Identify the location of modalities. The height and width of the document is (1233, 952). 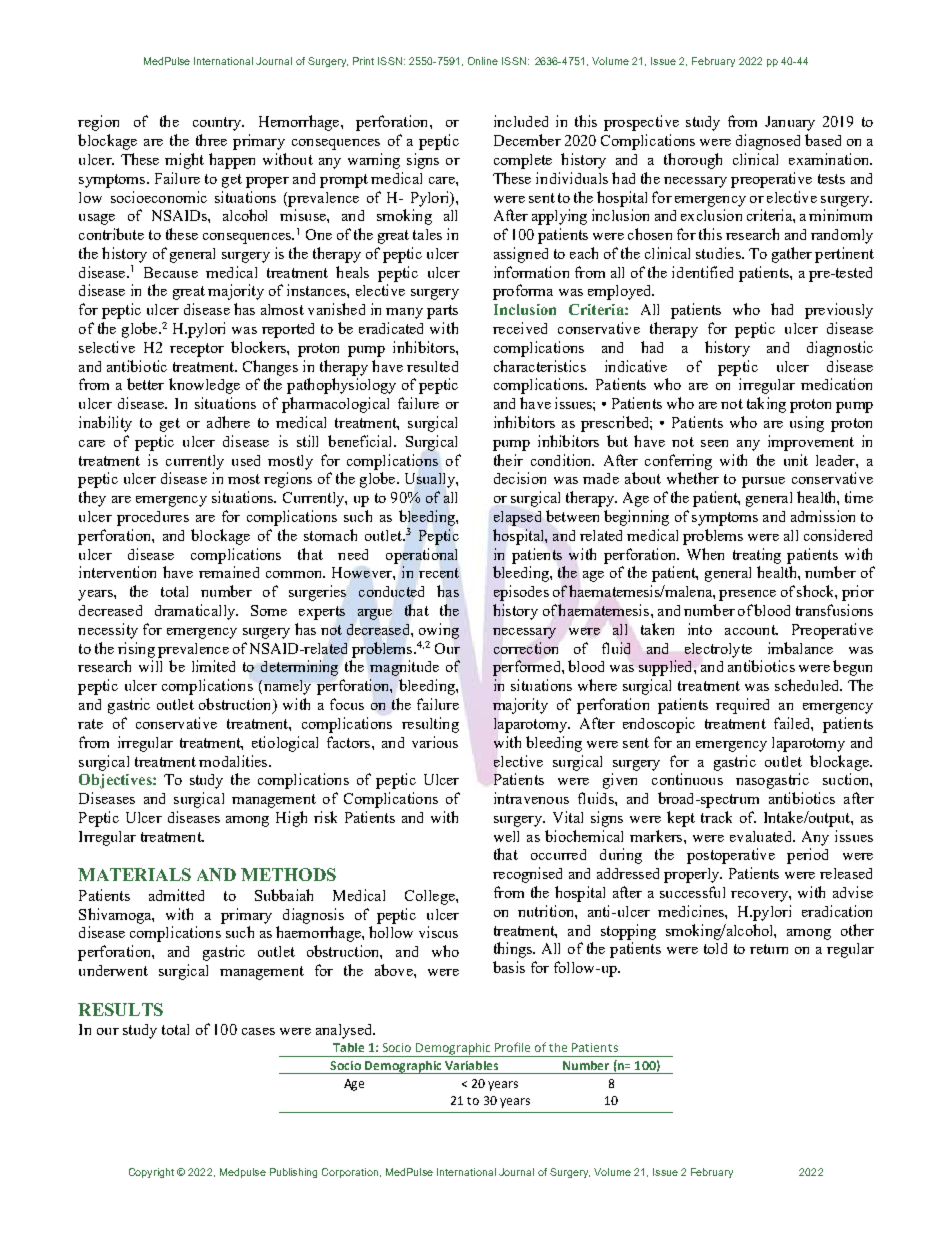
(234, 761).
